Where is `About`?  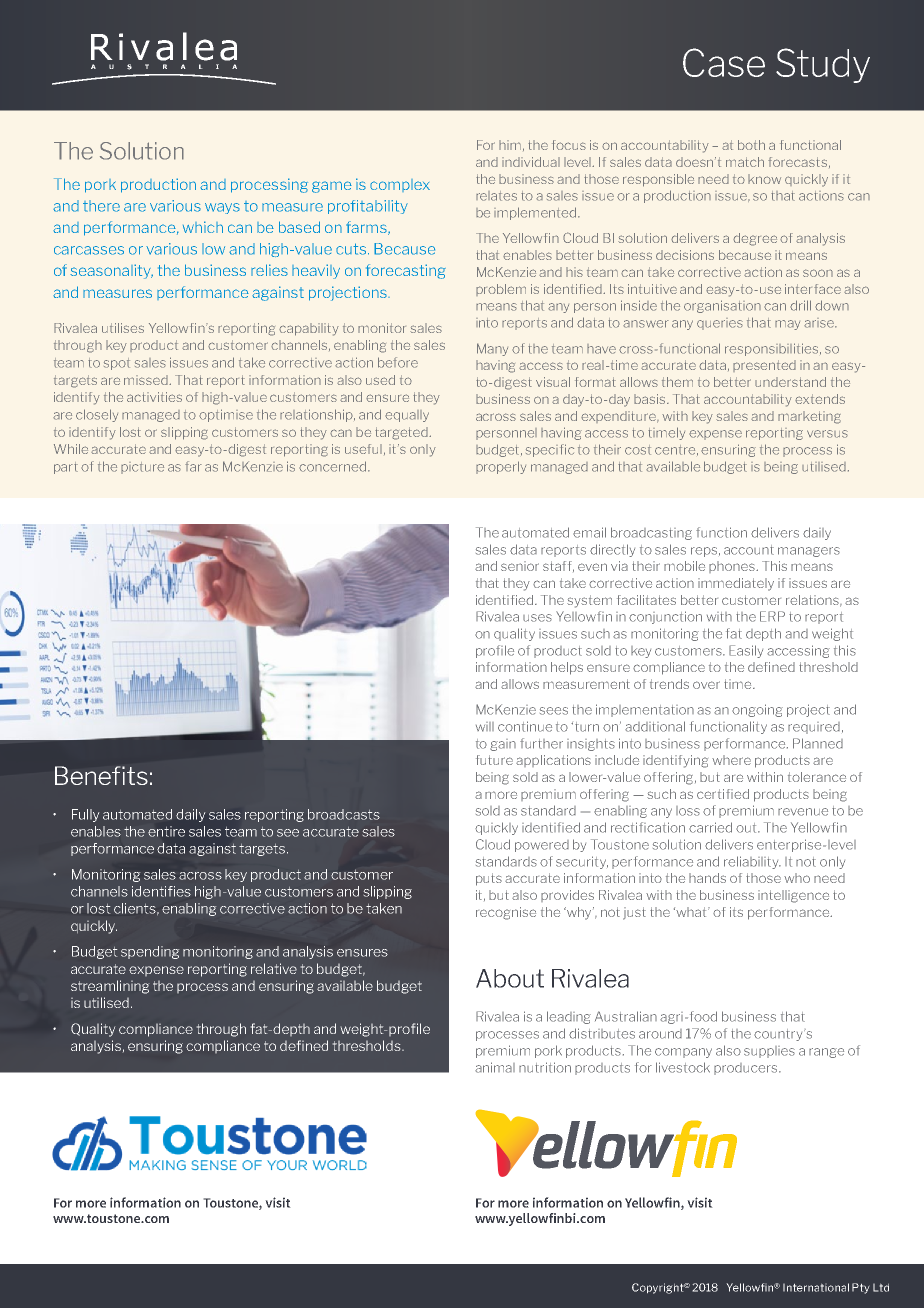 About is located at coordinates (510, 978).
